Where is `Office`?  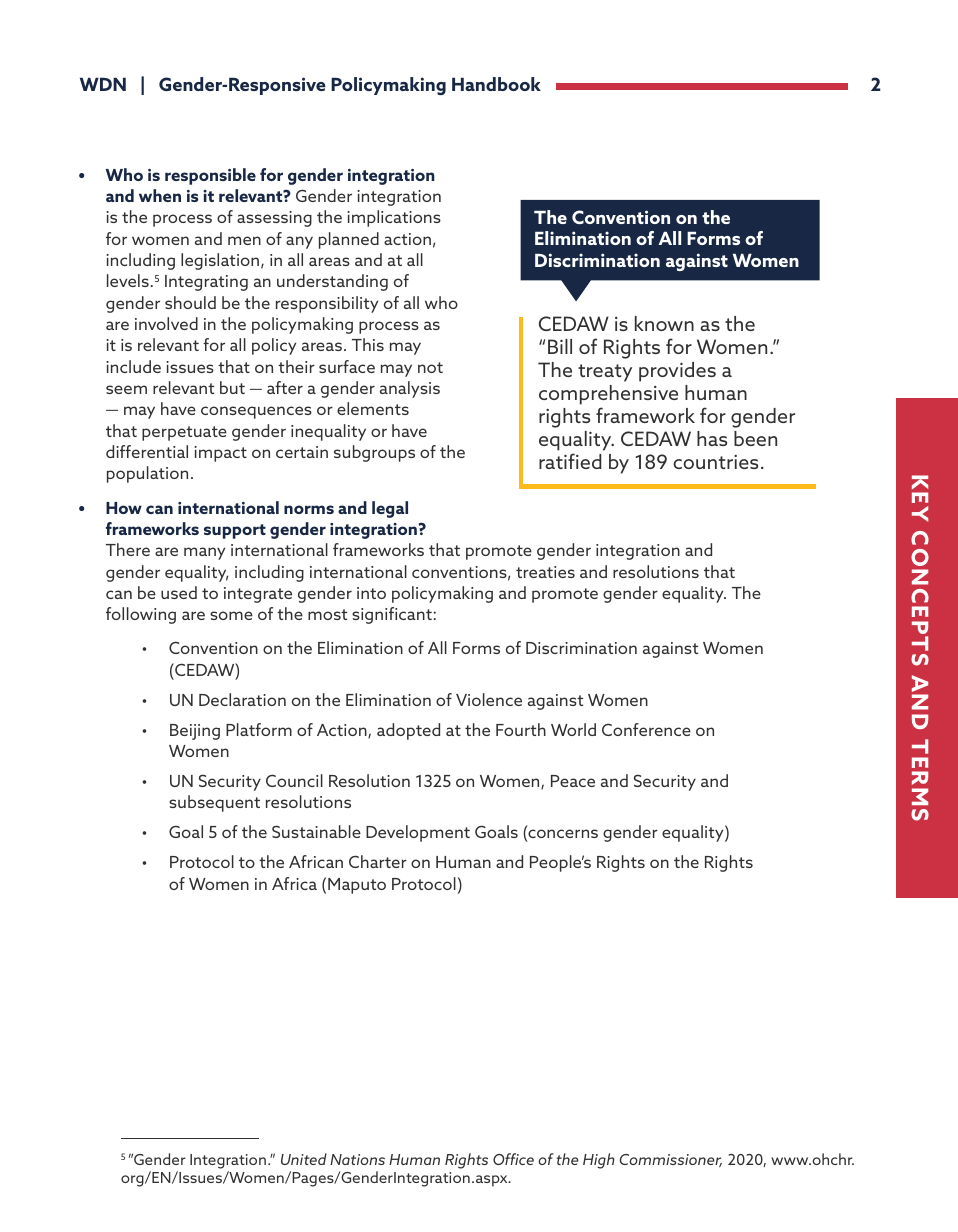 Office is located at coordinates (513, 1159).
